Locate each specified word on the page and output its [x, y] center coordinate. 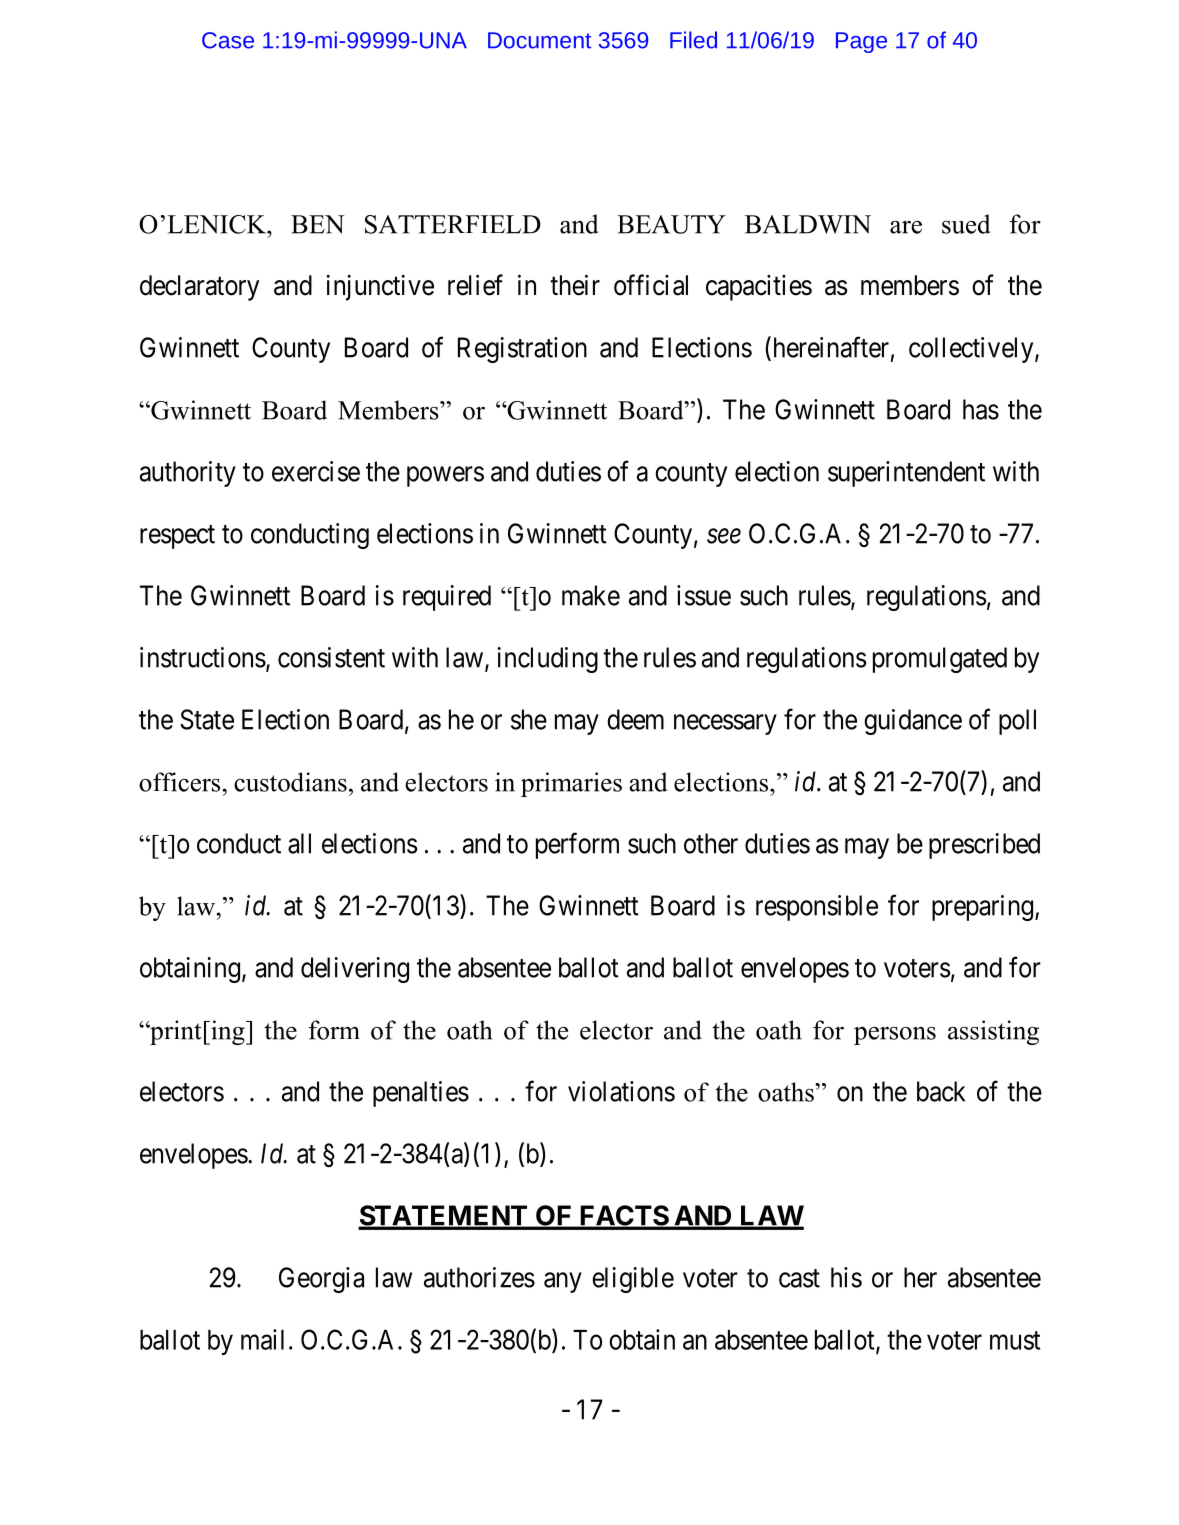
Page [861, 42]
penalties [421, 1094]
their [575, 285]
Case [228, 40]
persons [895, 1036]
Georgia [321, 1280]
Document [539, 40]
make [591, 595]
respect [177, 537]
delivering [355, 970]
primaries [571, 784]
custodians [290, 782]
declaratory [199, 288]
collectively [972, 350]
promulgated [940, 660]
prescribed [984, 846]
